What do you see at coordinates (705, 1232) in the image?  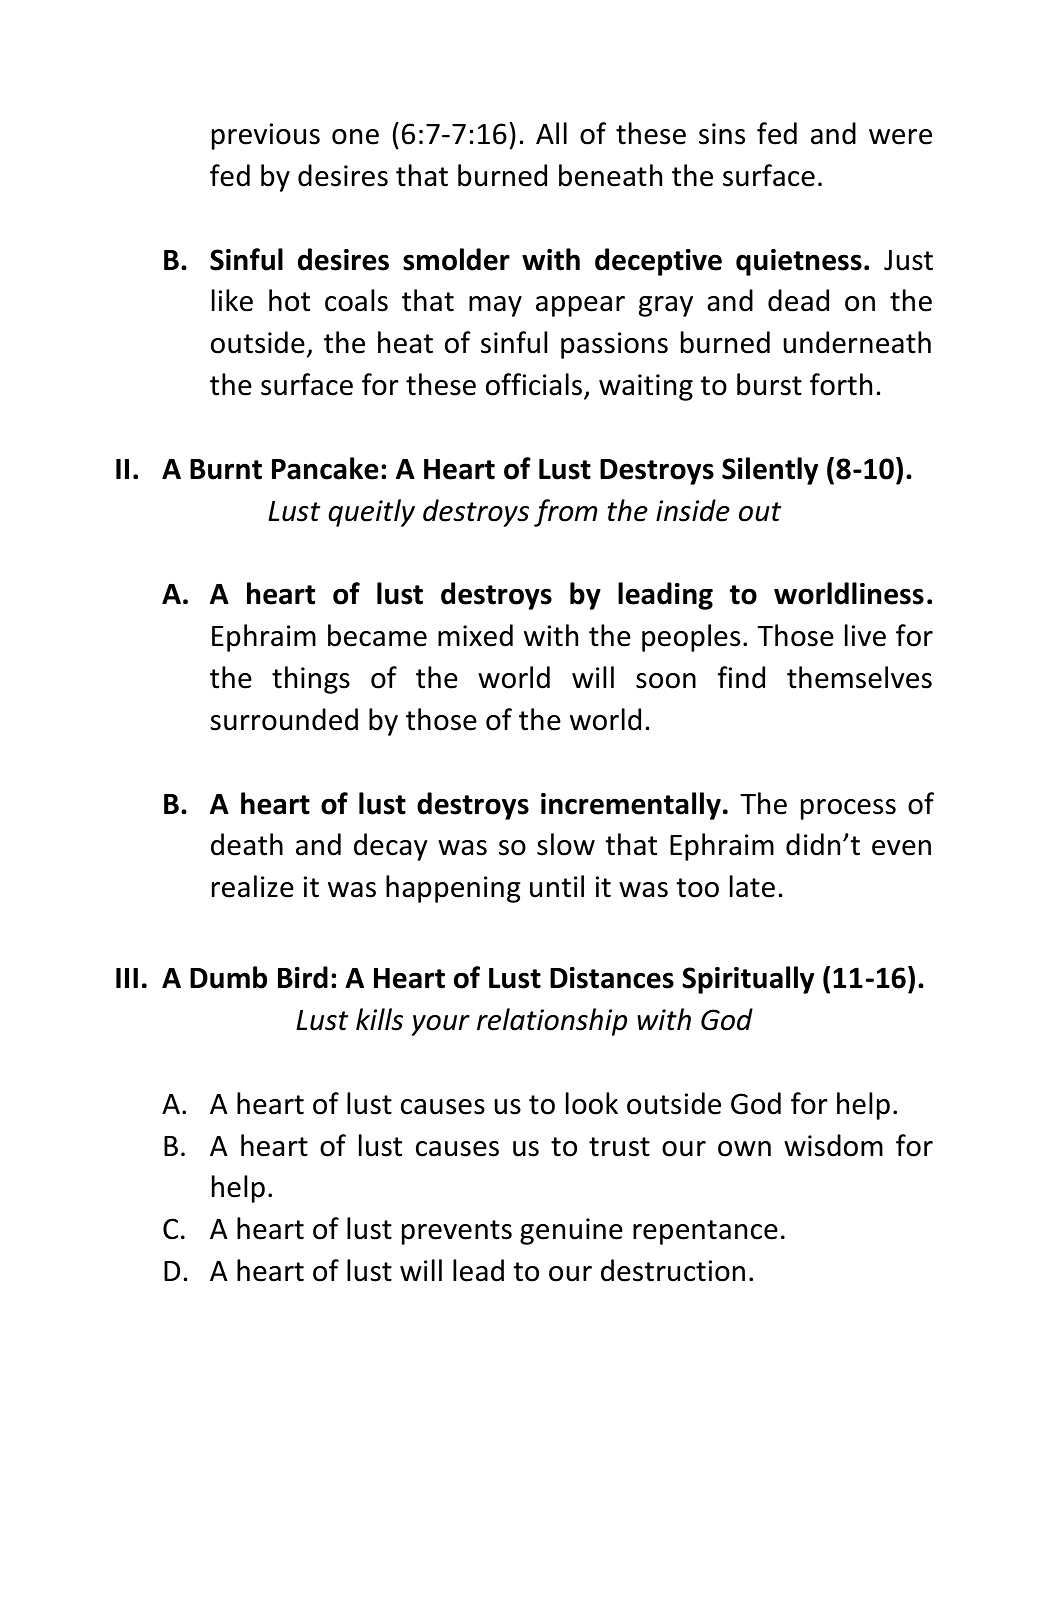 I see `repentance` at bounding box center [705, 1232].
